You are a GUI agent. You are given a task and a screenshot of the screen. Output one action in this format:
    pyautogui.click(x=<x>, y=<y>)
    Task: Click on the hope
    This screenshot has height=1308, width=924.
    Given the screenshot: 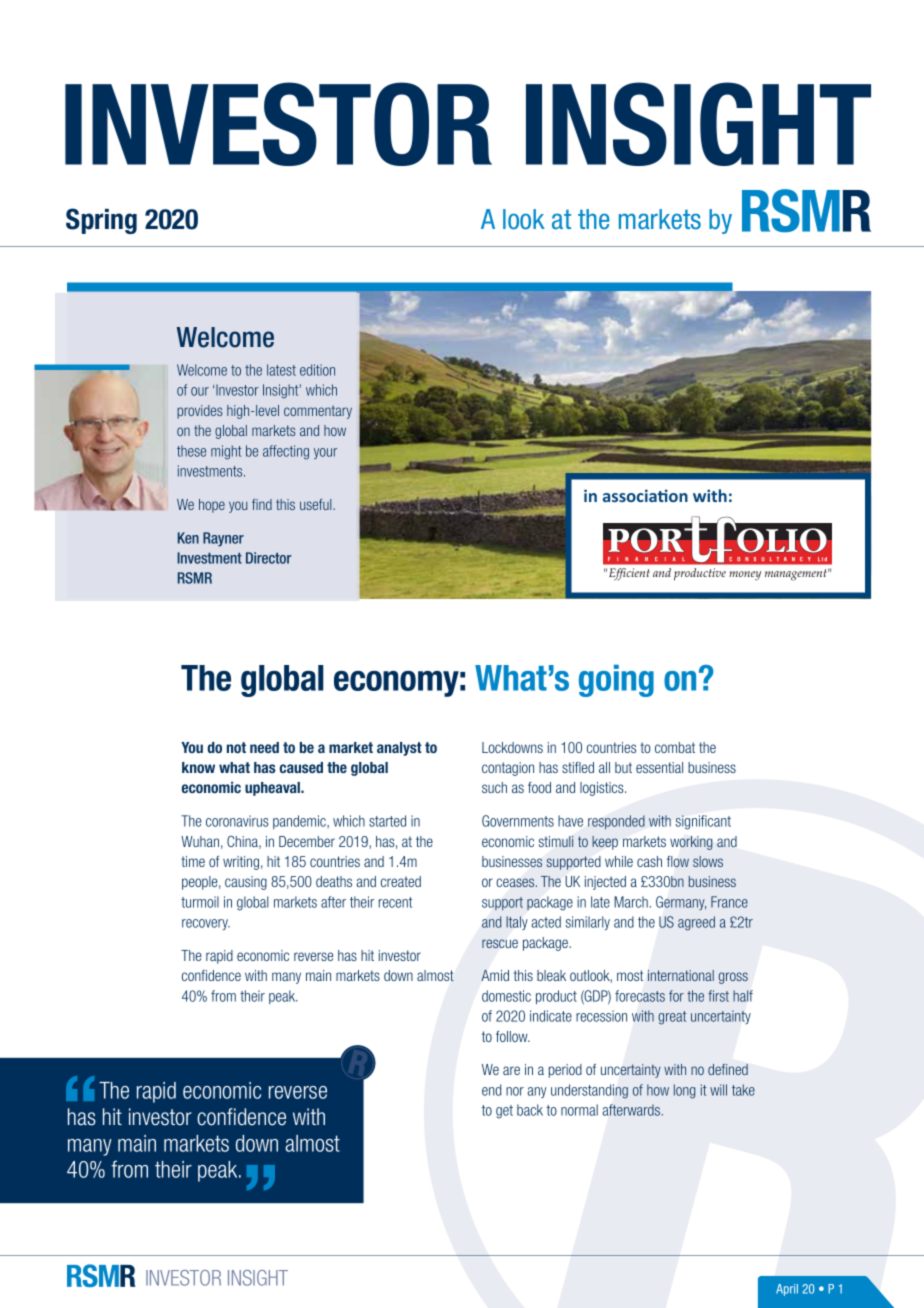 What is the action you would take?
    pyautogui.click(x=212, y=506)
